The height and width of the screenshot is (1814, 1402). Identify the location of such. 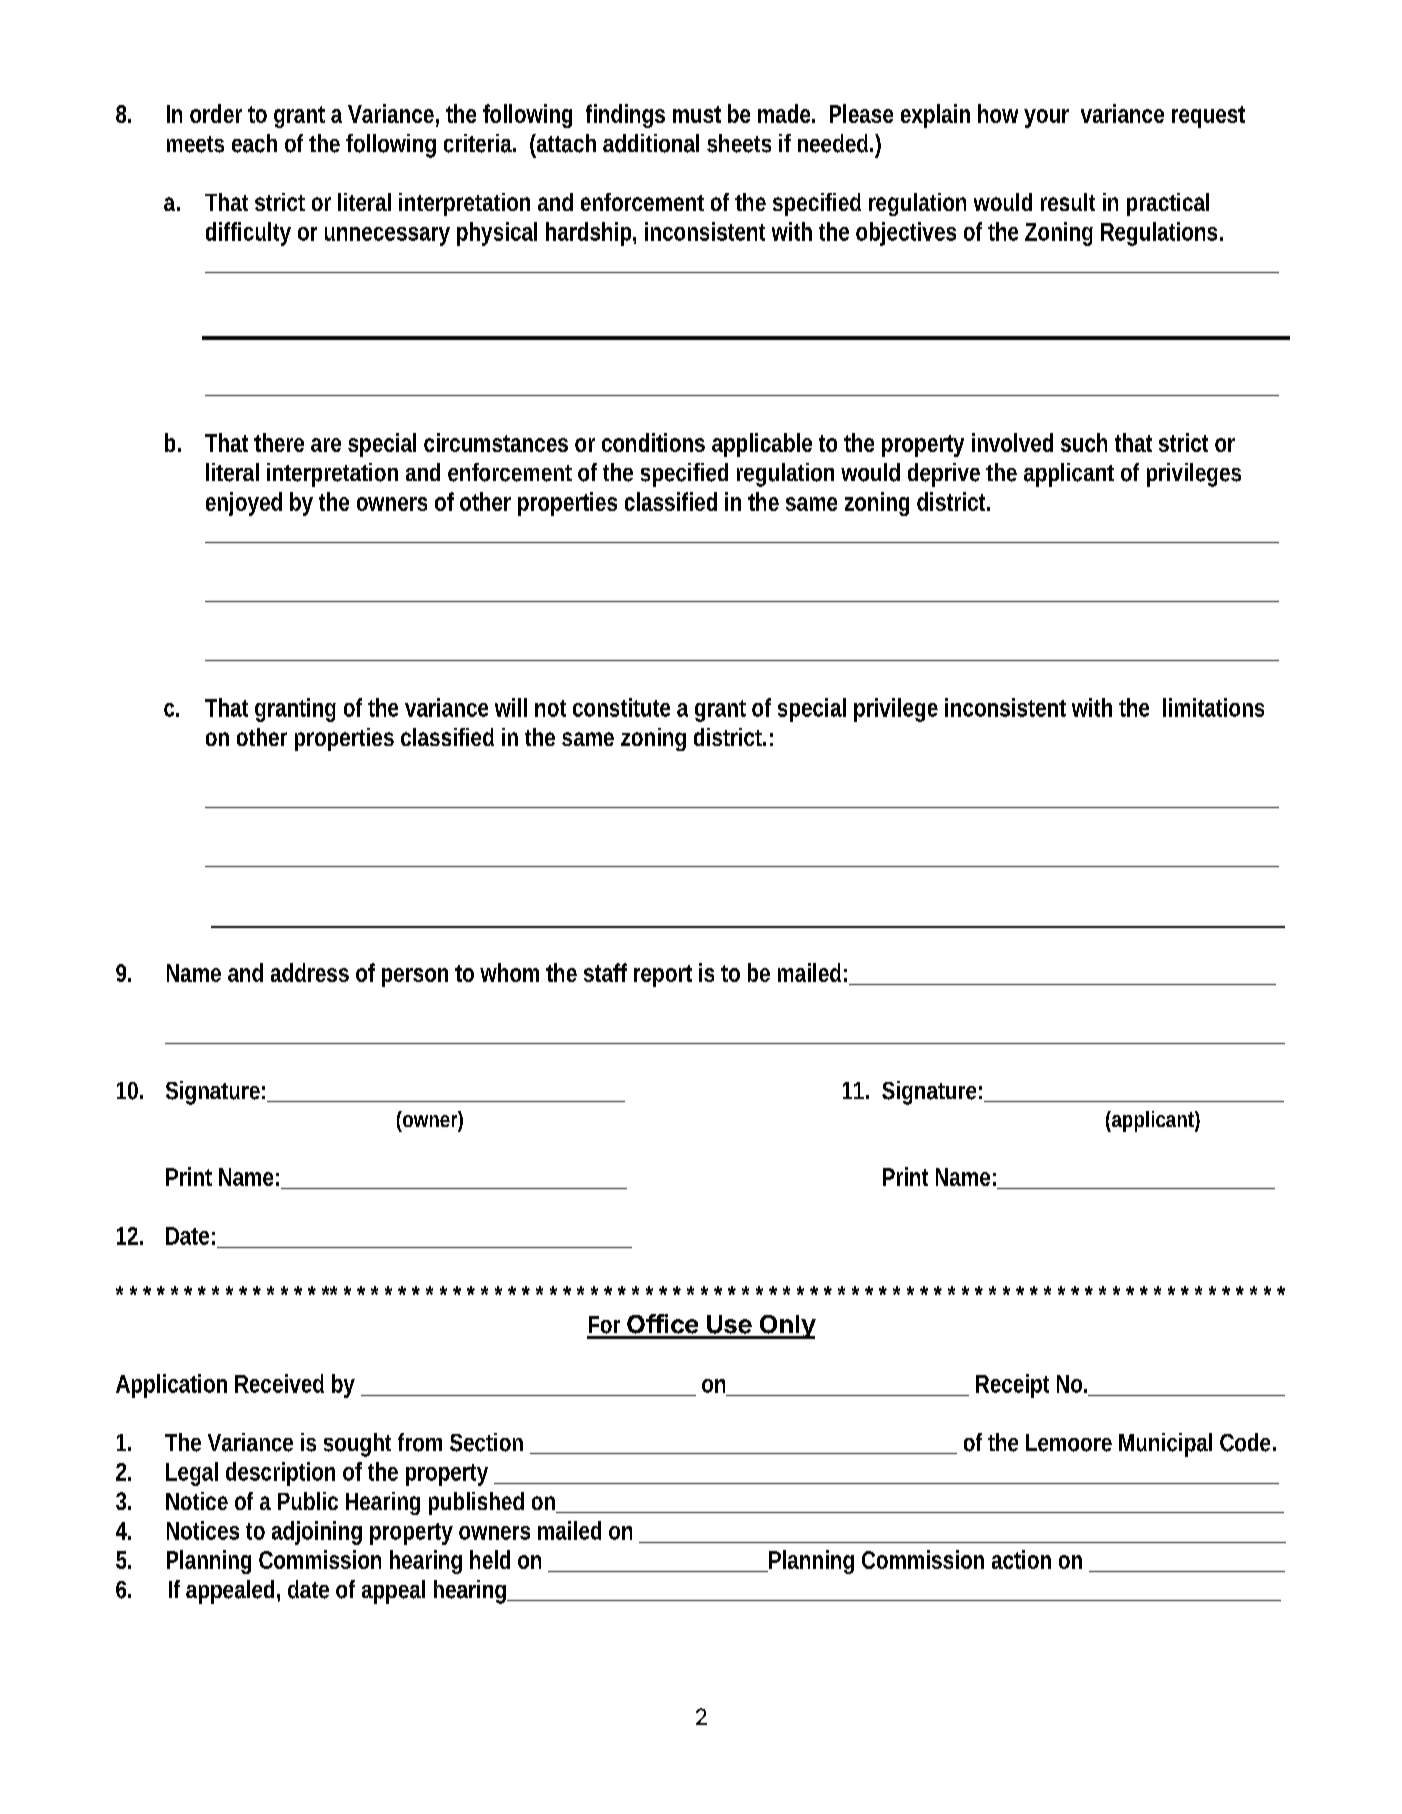
(1084, 442).
